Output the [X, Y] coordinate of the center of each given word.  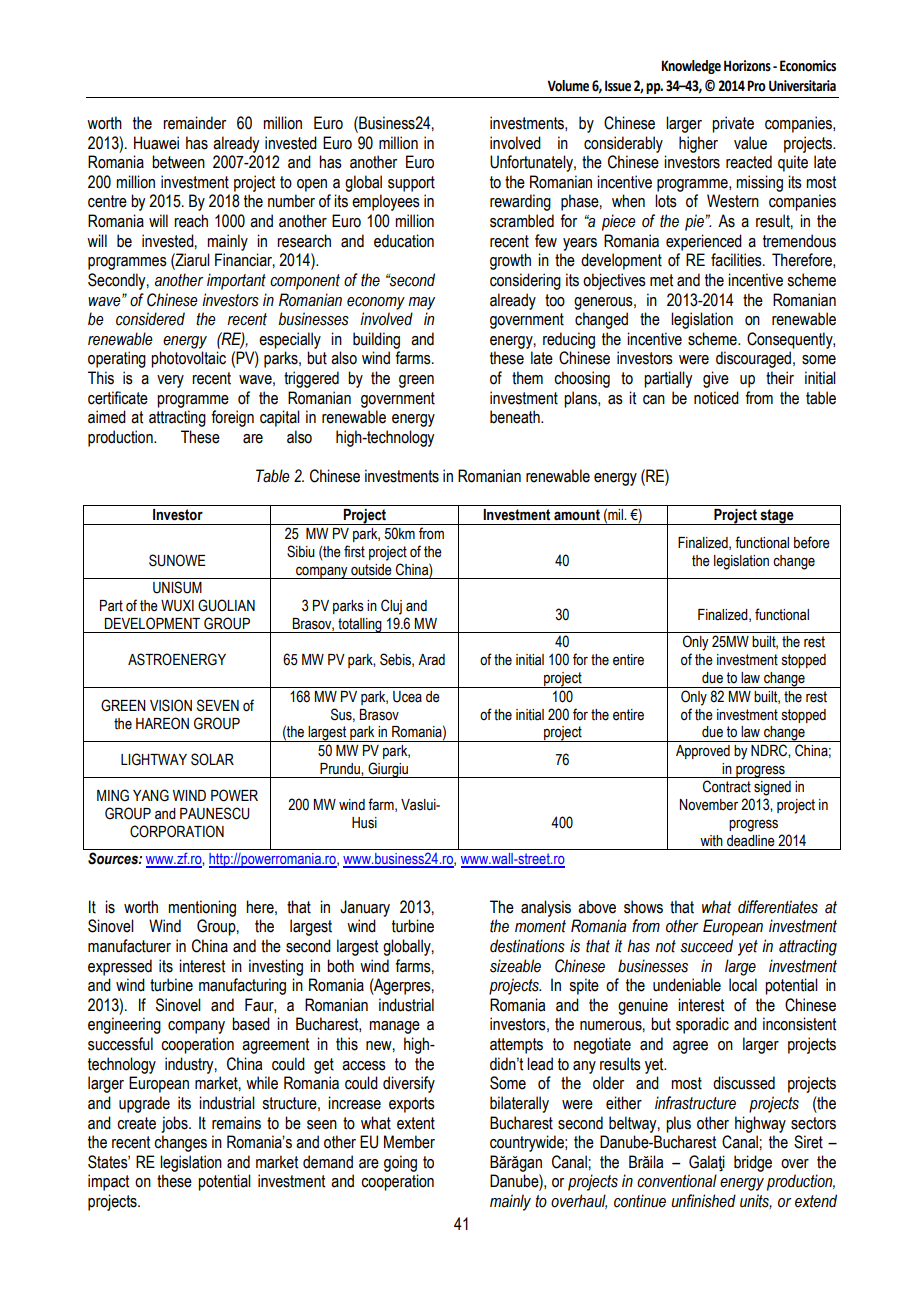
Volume [568, 86]
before [812, 542]
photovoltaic [188, 359]
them [527, 378]
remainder [194, 123]
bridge [753, 1163]
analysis [546, 908]
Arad [431, 660]
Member [409, 1142]
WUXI [177, 606]
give [716, 379]
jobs [175, 1124]
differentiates [778, 907]
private [733, 124]
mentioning [202, 908]
